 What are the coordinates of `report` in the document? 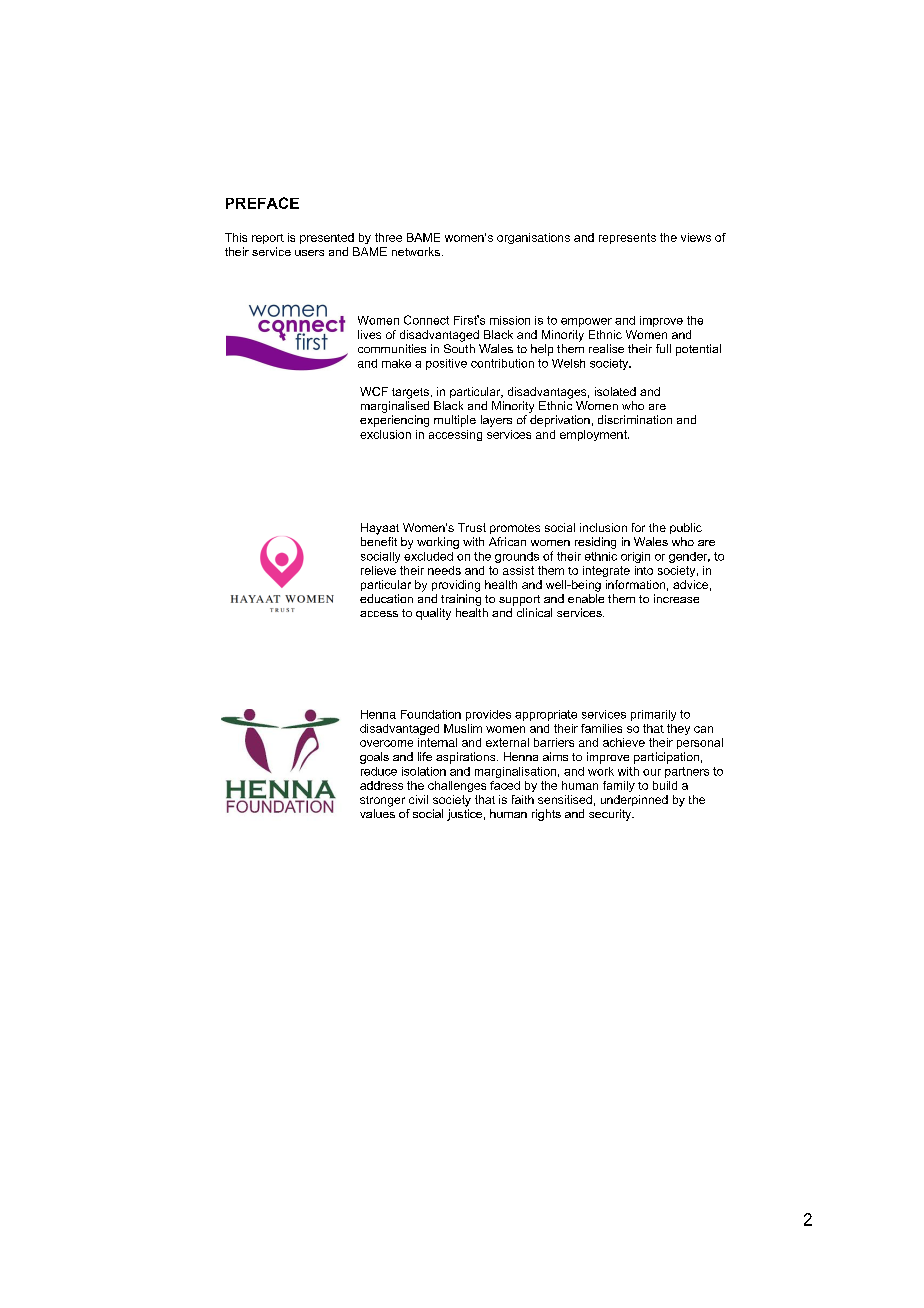 It's located at (268, 239).
